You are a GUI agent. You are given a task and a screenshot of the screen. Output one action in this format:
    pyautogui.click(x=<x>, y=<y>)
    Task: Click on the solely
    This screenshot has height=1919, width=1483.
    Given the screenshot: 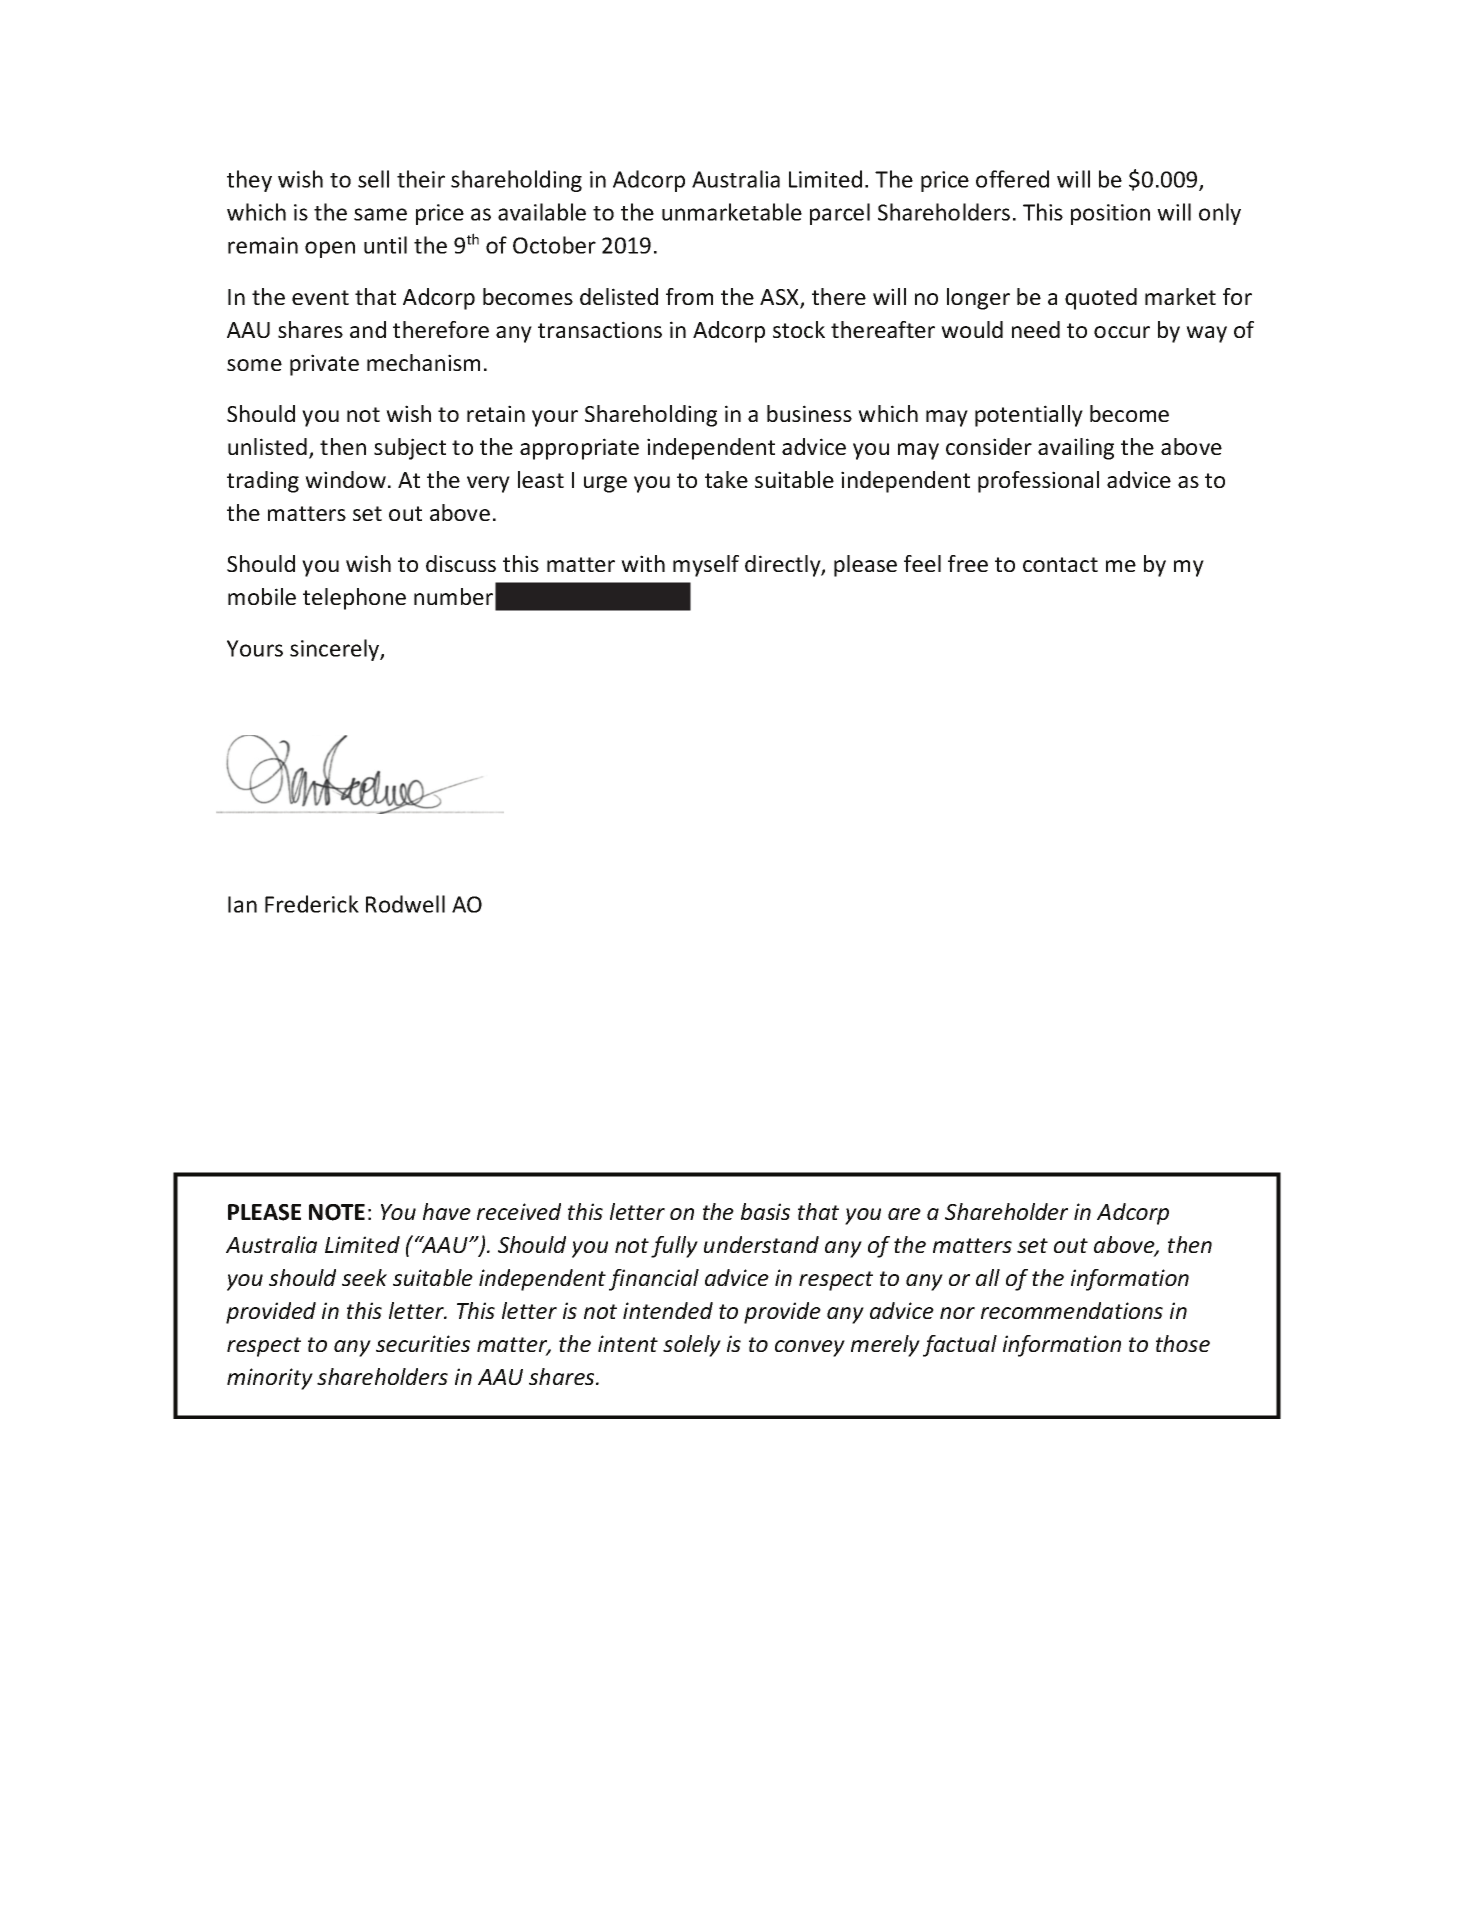 What is the action you would take?
    pyautogui.click(x=692, y=1346)
